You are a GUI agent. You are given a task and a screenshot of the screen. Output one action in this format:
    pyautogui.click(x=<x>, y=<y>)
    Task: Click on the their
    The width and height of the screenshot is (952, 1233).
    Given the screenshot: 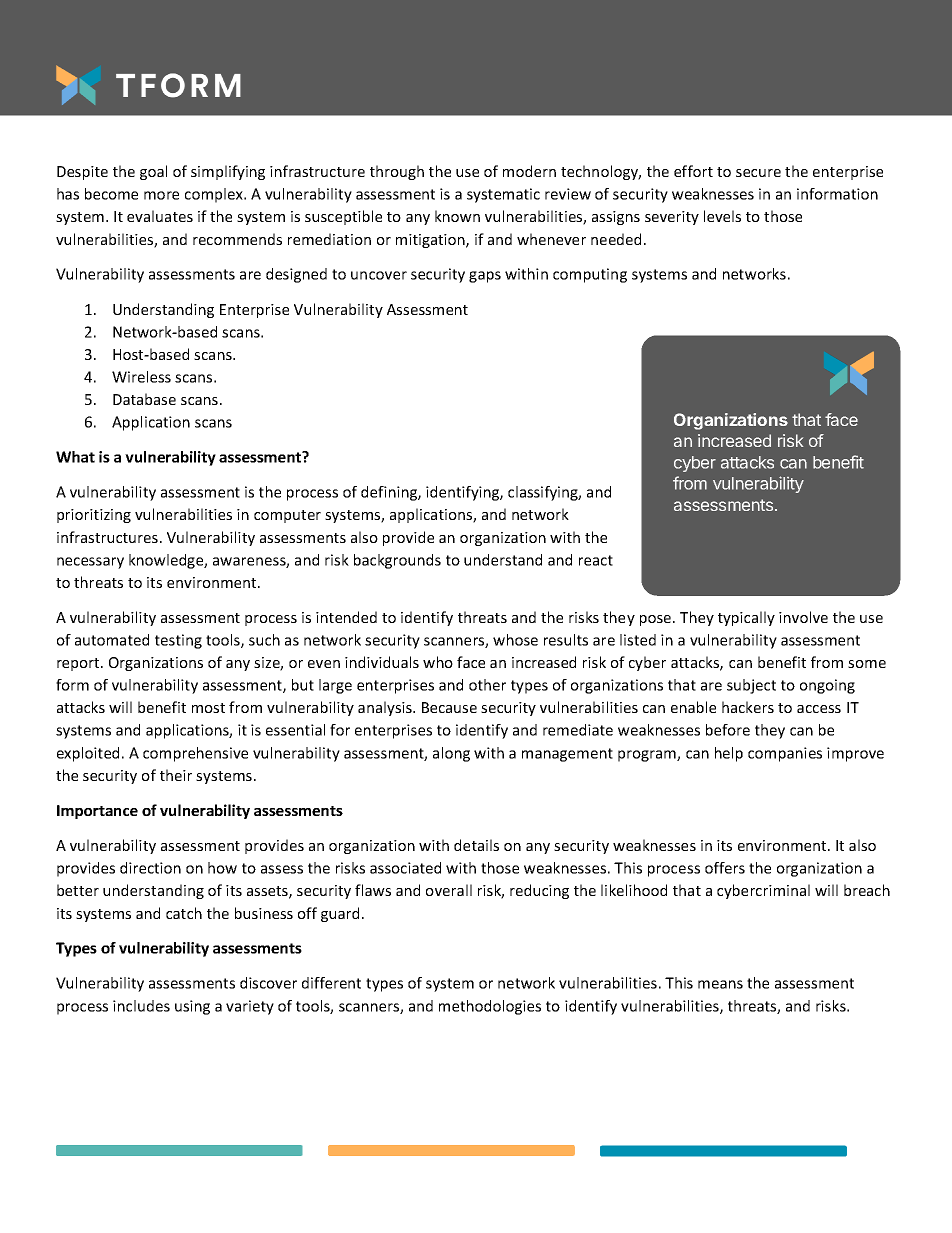 What is the action you would take?
    pyautogui.click(x=176, y=775)
